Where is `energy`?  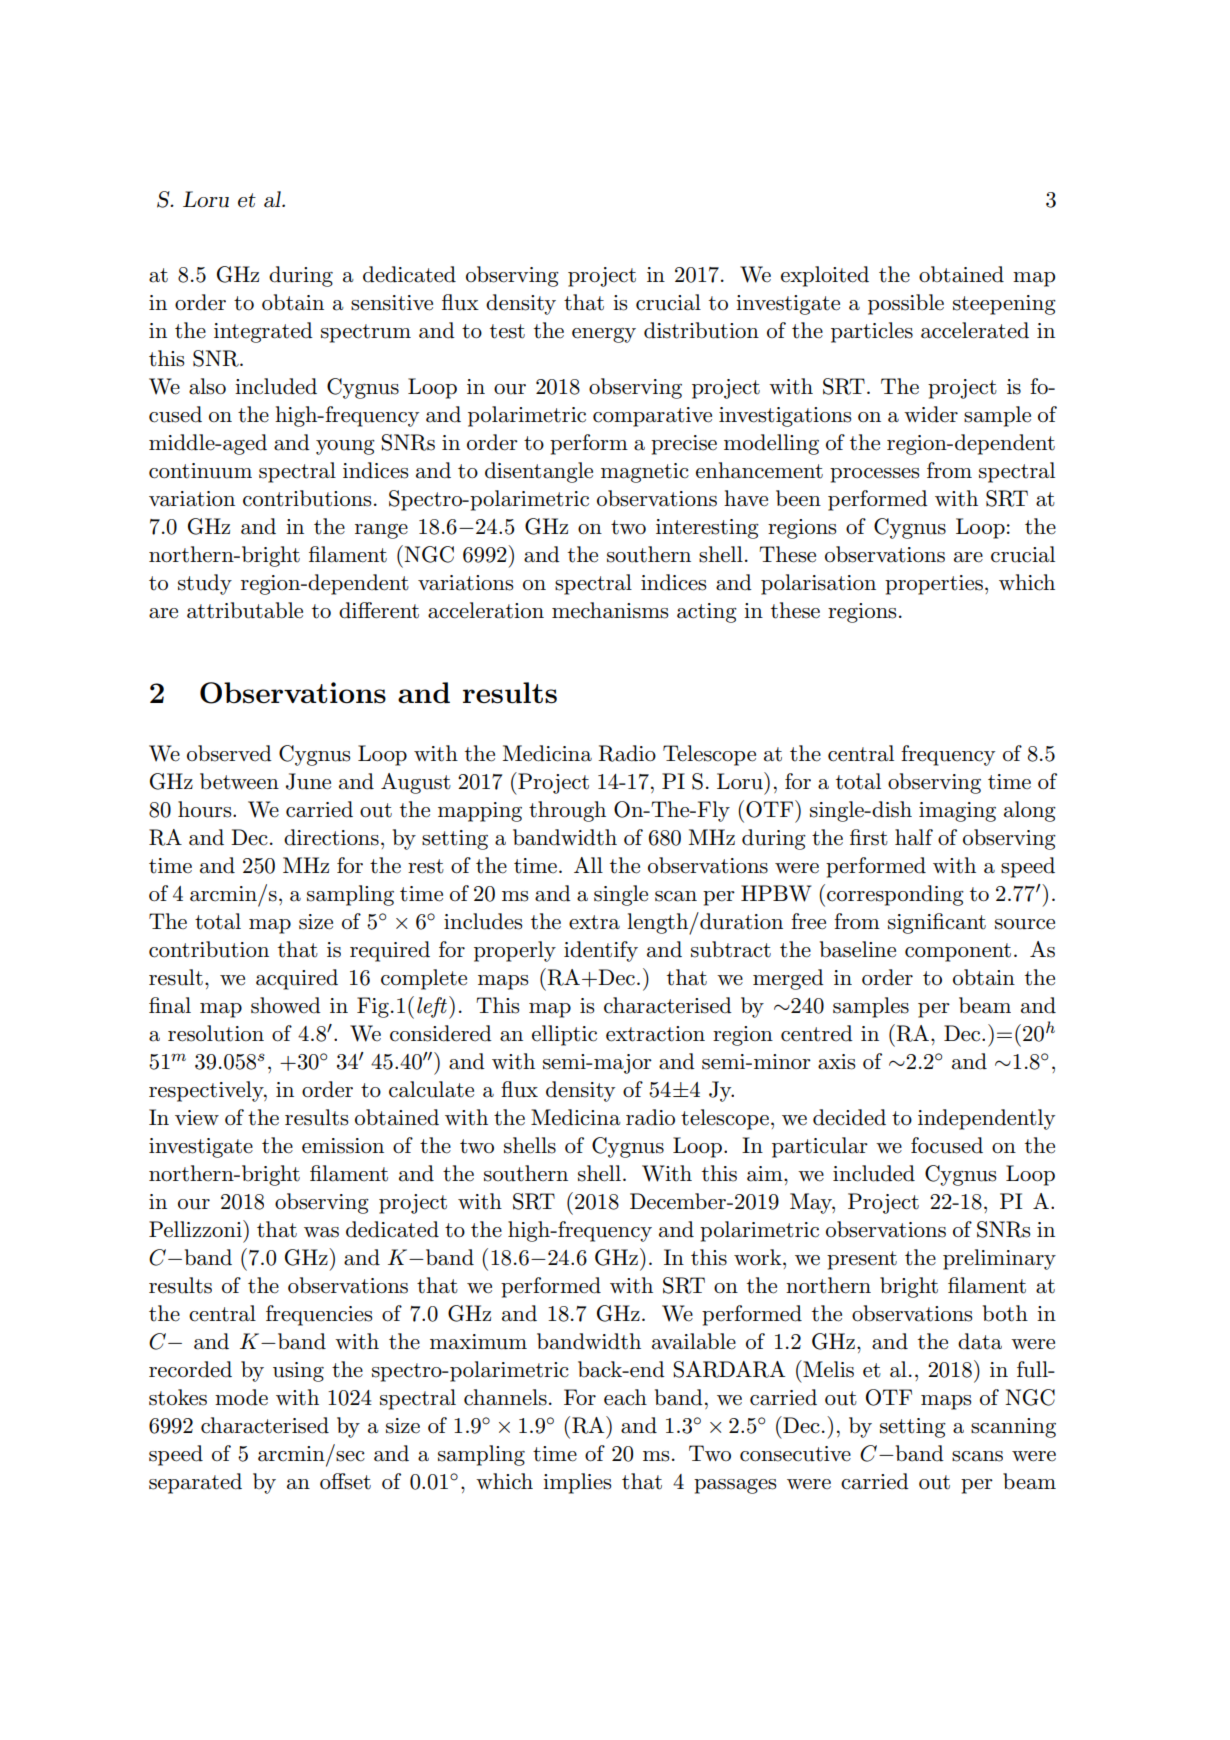 energy is located at coordinates (604, 335).
